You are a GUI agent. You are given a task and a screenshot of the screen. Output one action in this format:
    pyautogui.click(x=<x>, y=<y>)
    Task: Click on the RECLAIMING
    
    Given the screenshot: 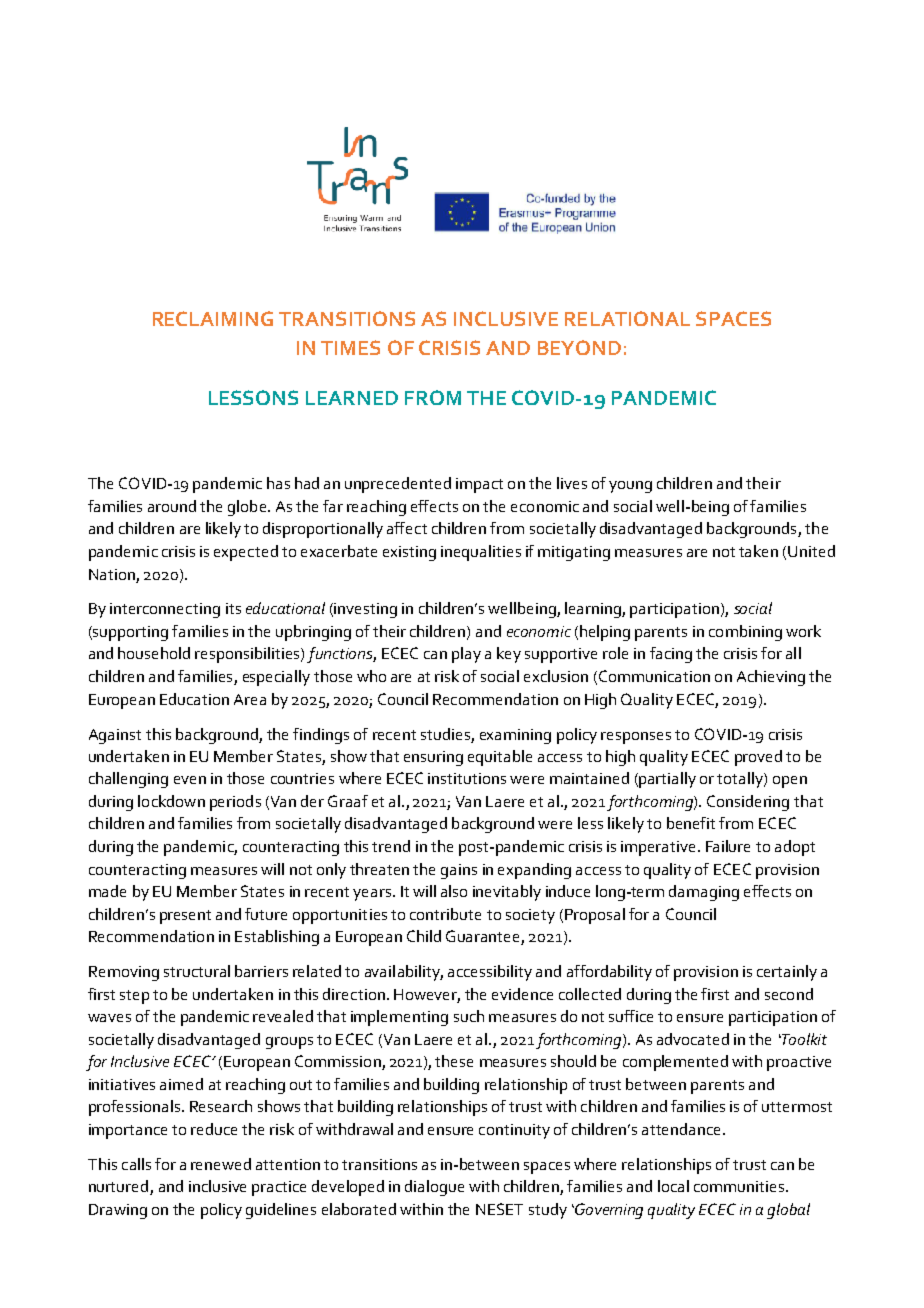 What is the action you would take?
    pyautogui.click(x=213, y=318)
